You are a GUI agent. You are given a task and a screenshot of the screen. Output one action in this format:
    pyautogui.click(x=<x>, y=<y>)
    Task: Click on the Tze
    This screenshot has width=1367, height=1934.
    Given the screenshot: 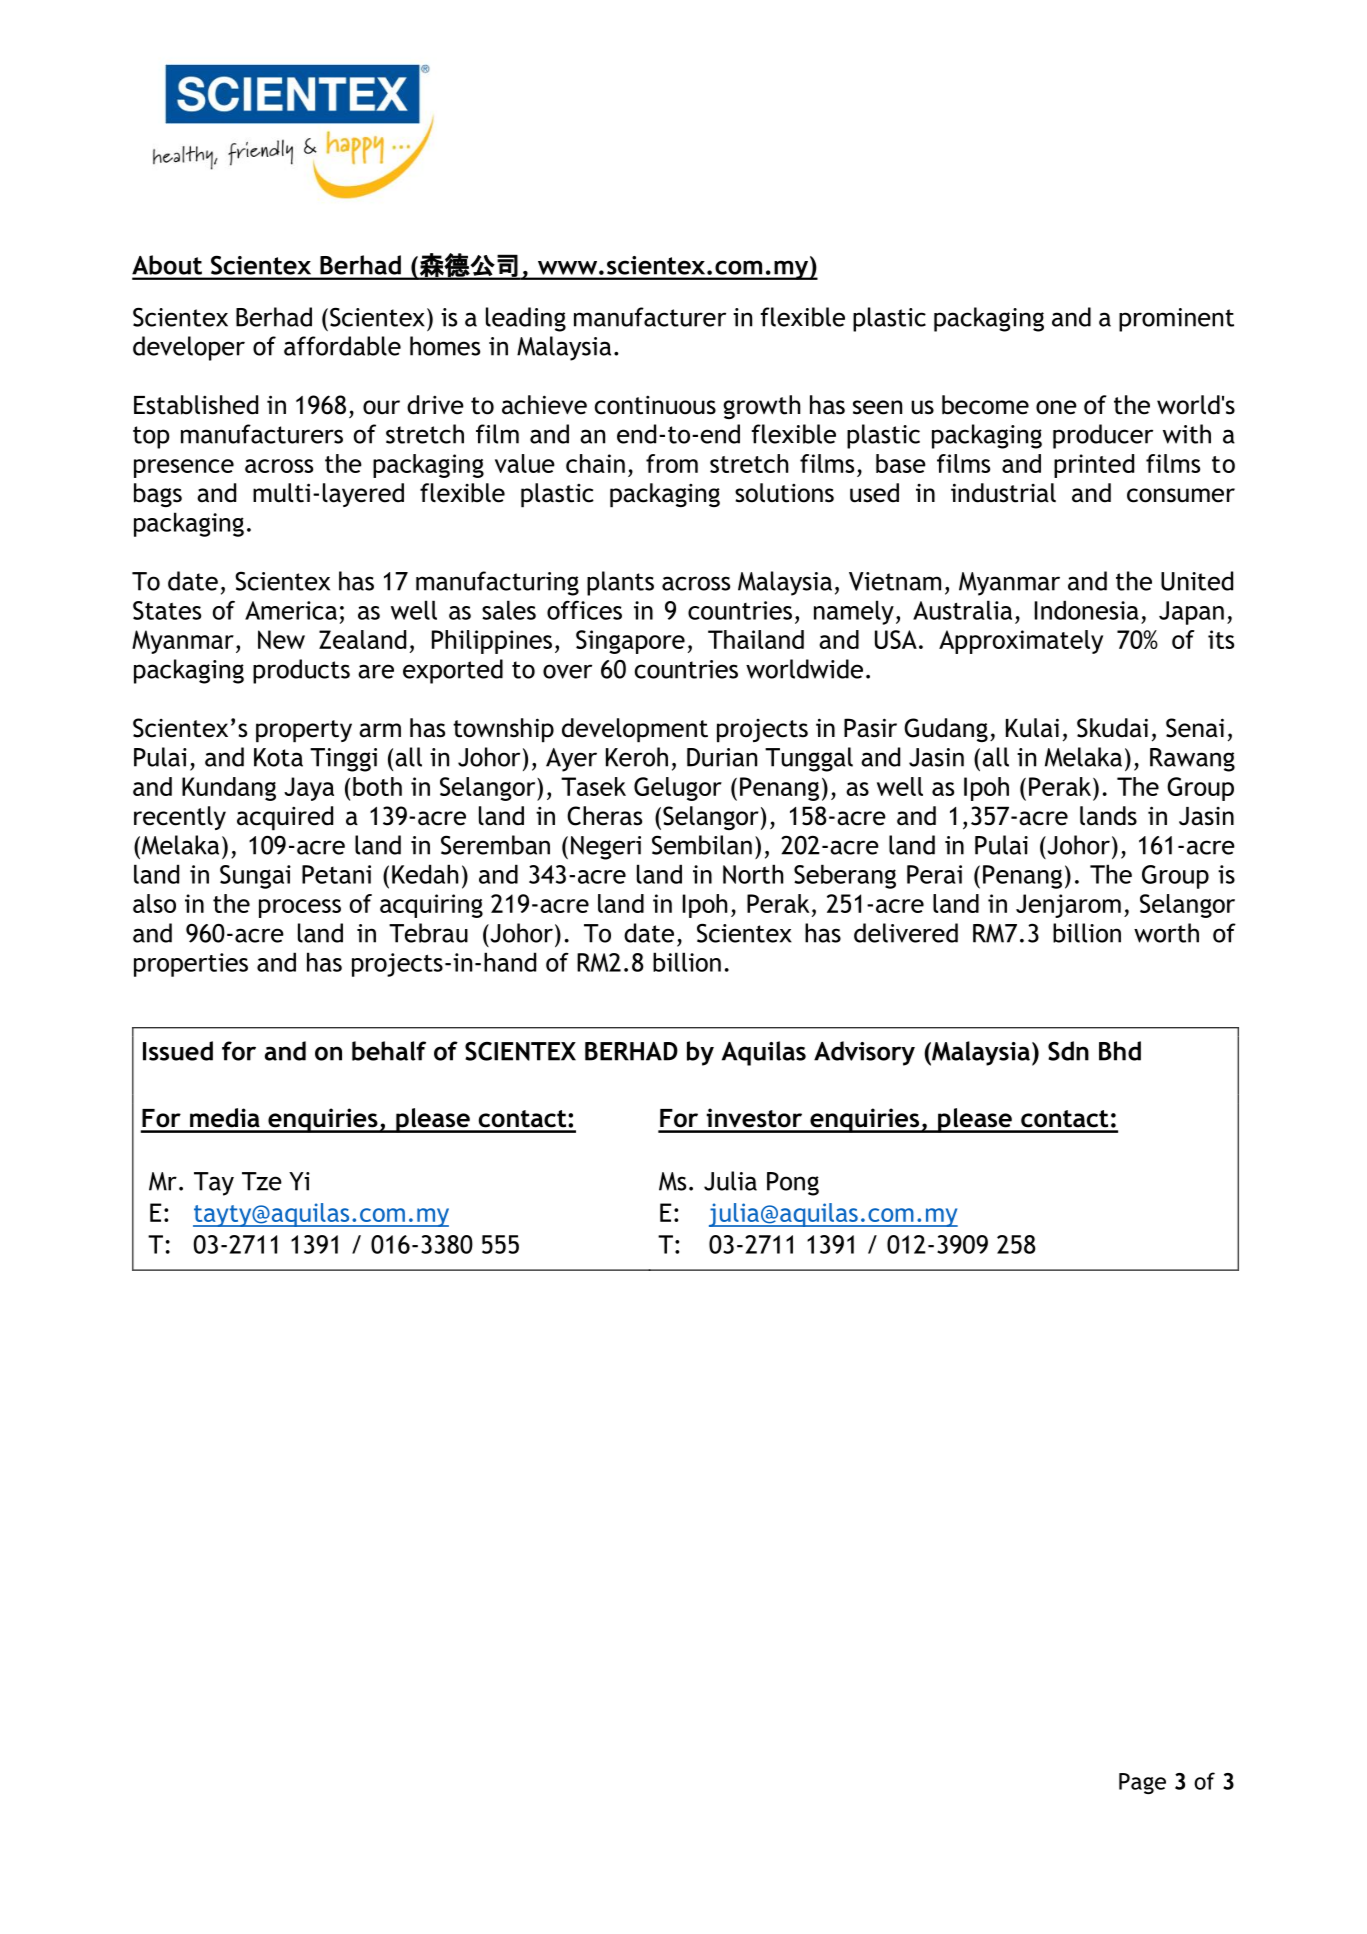 What is the action you would take?
    pyautogui.click(x=262, y=1181)
